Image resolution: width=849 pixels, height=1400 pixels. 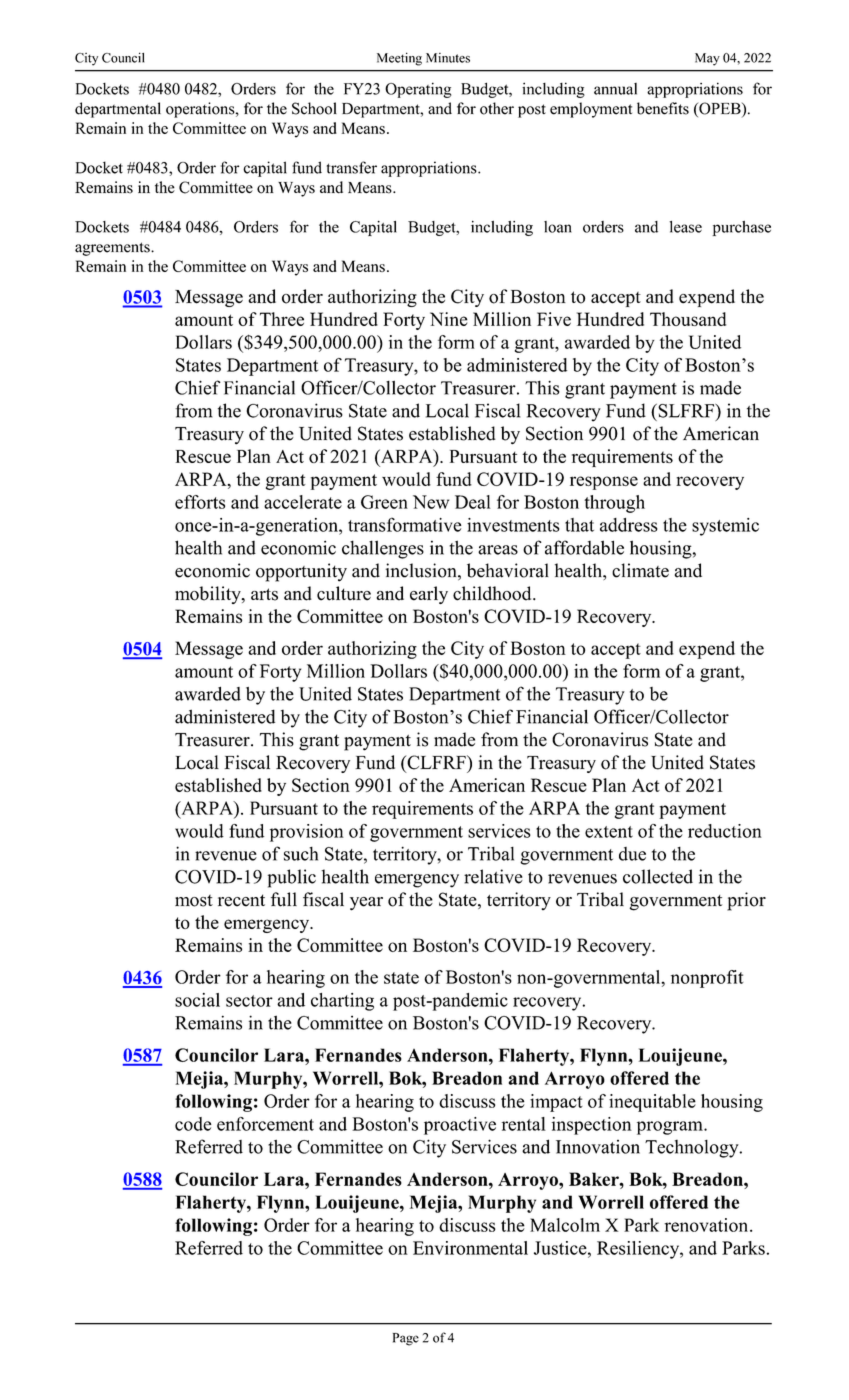 What do you see at coordinates (418, 90) in the image?
I see `Operating` at bounding box center [418, 90].
